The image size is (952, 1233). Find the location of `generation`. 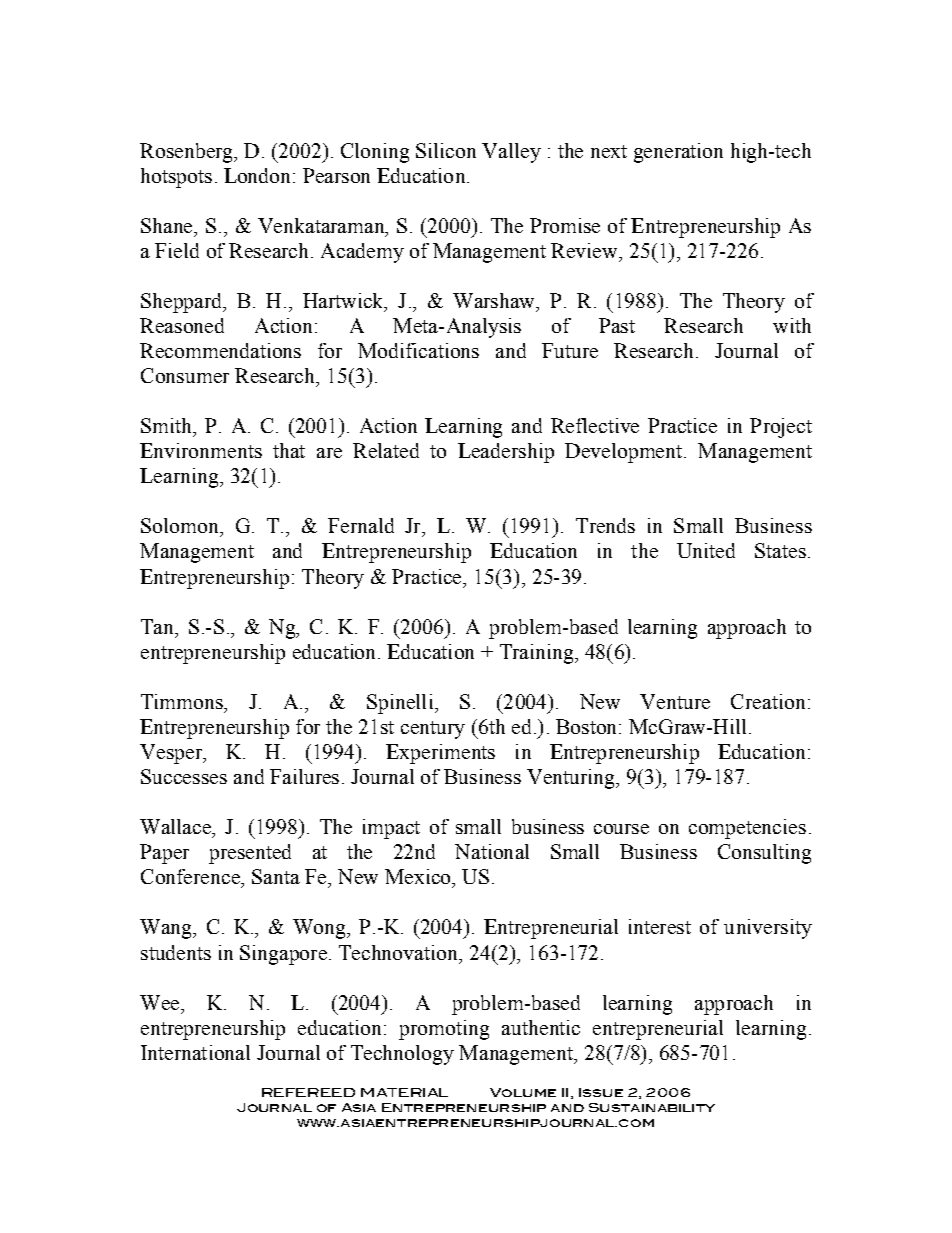

generation is located at coordinates (678, 153).
